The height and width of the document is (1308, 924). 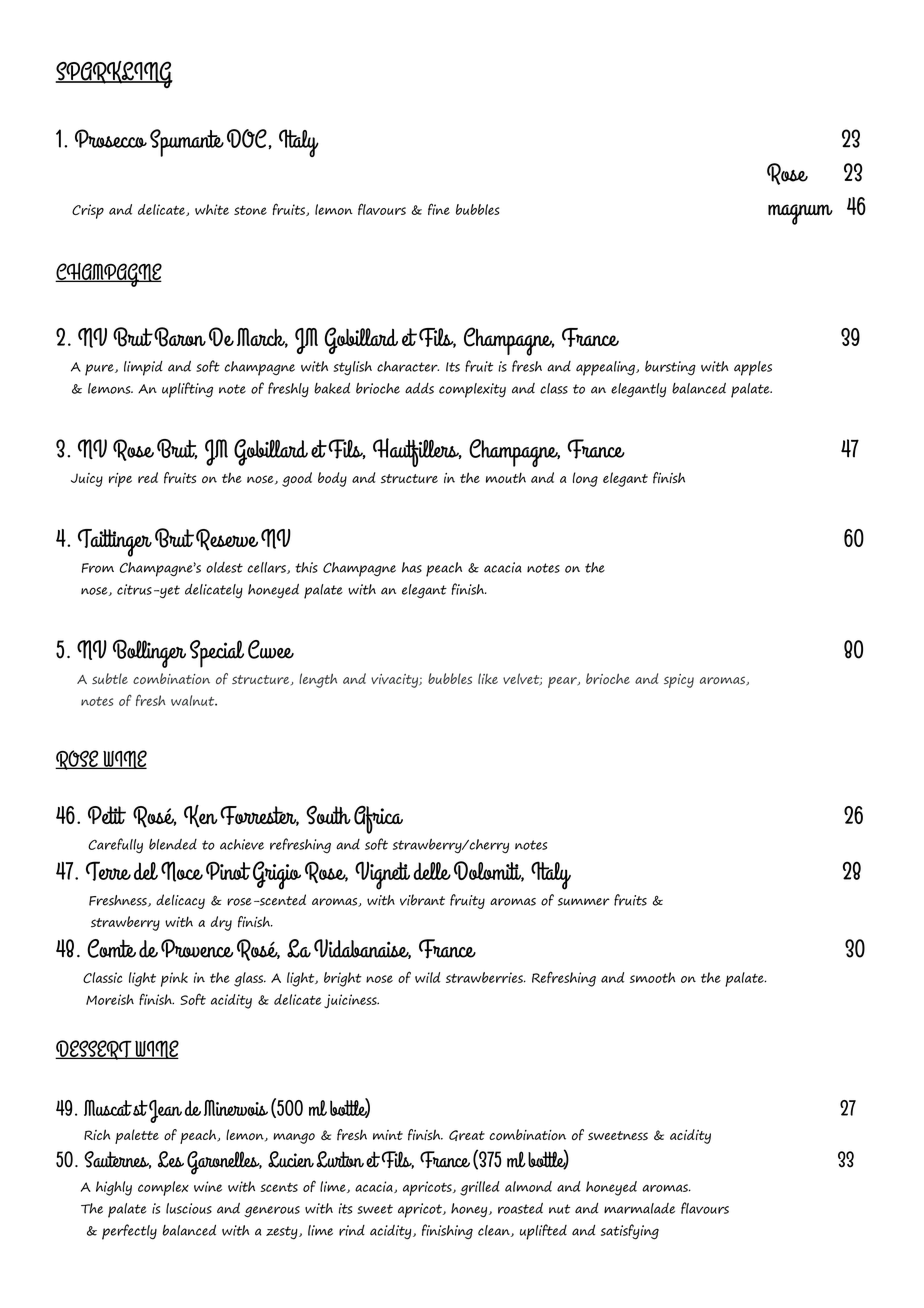 I want to click on summer, so click(x=584, y=902).
